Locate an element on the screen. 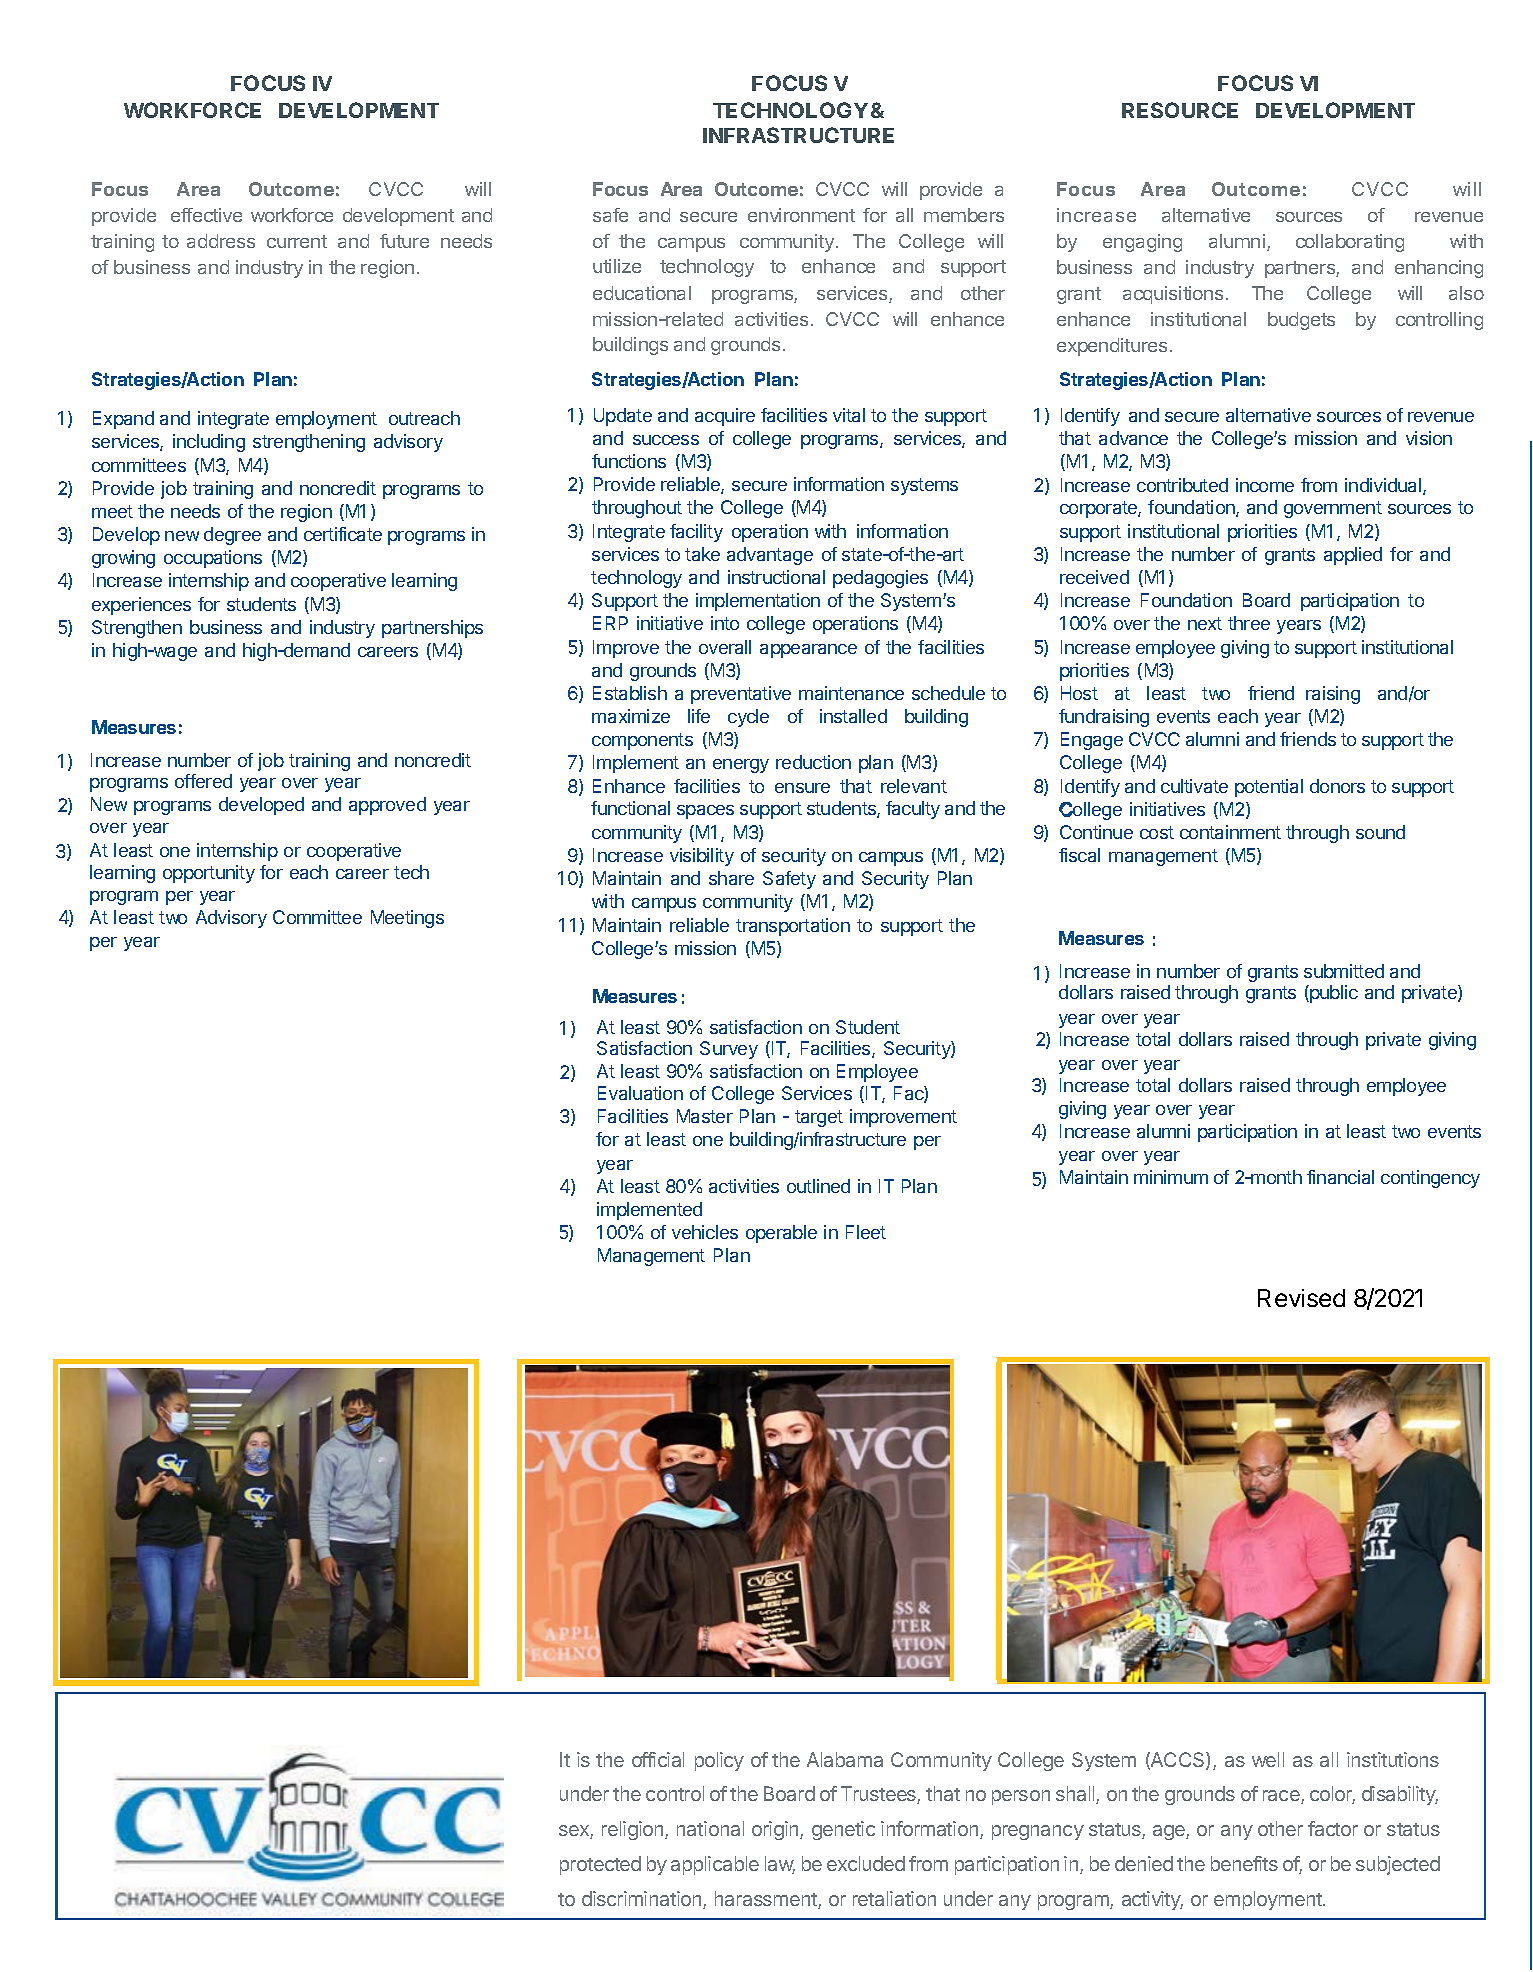  effective is located at coordinates (206, 215).
